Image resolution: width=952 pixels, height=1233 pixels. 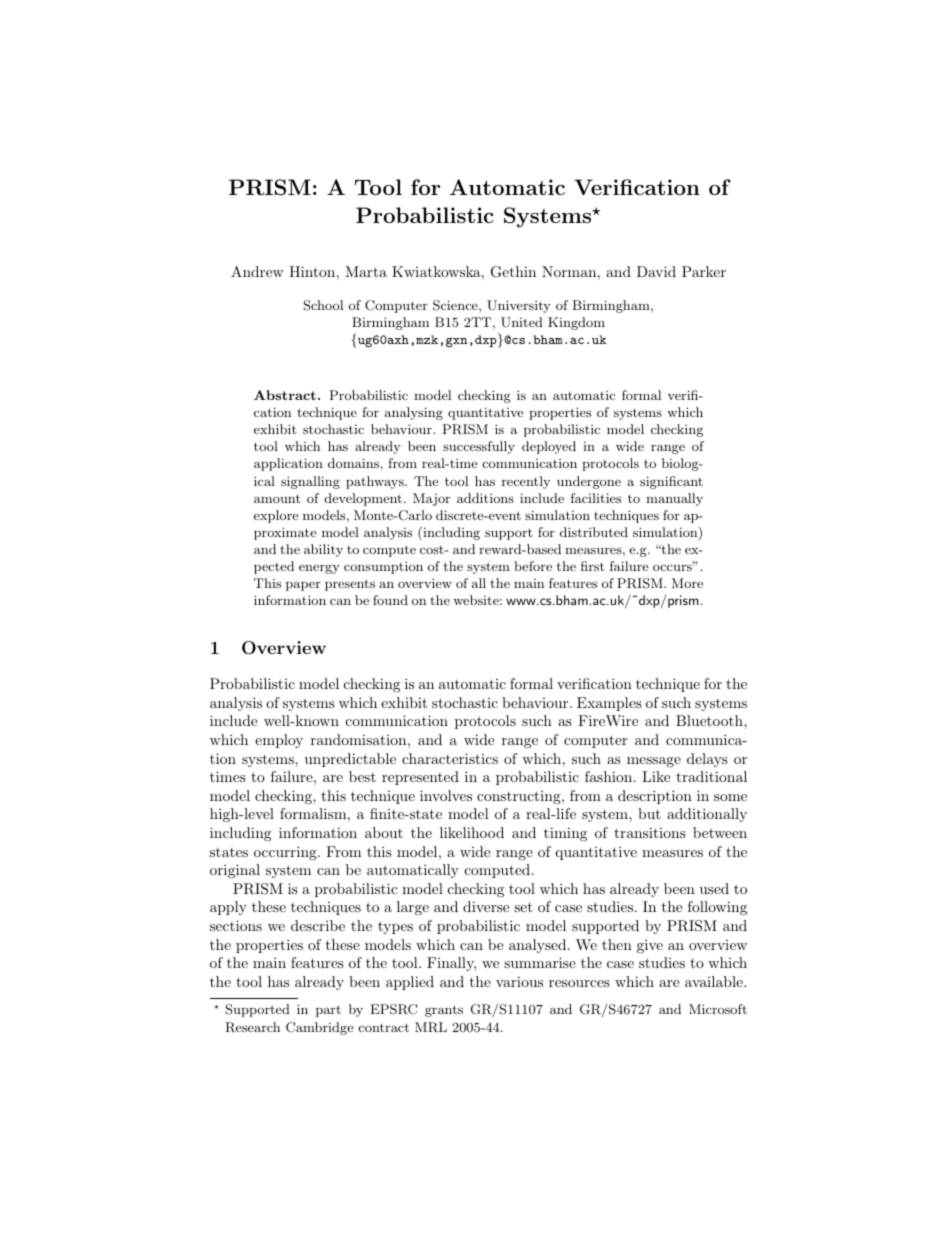 I want to click on More, so click(x=687, y=583).
